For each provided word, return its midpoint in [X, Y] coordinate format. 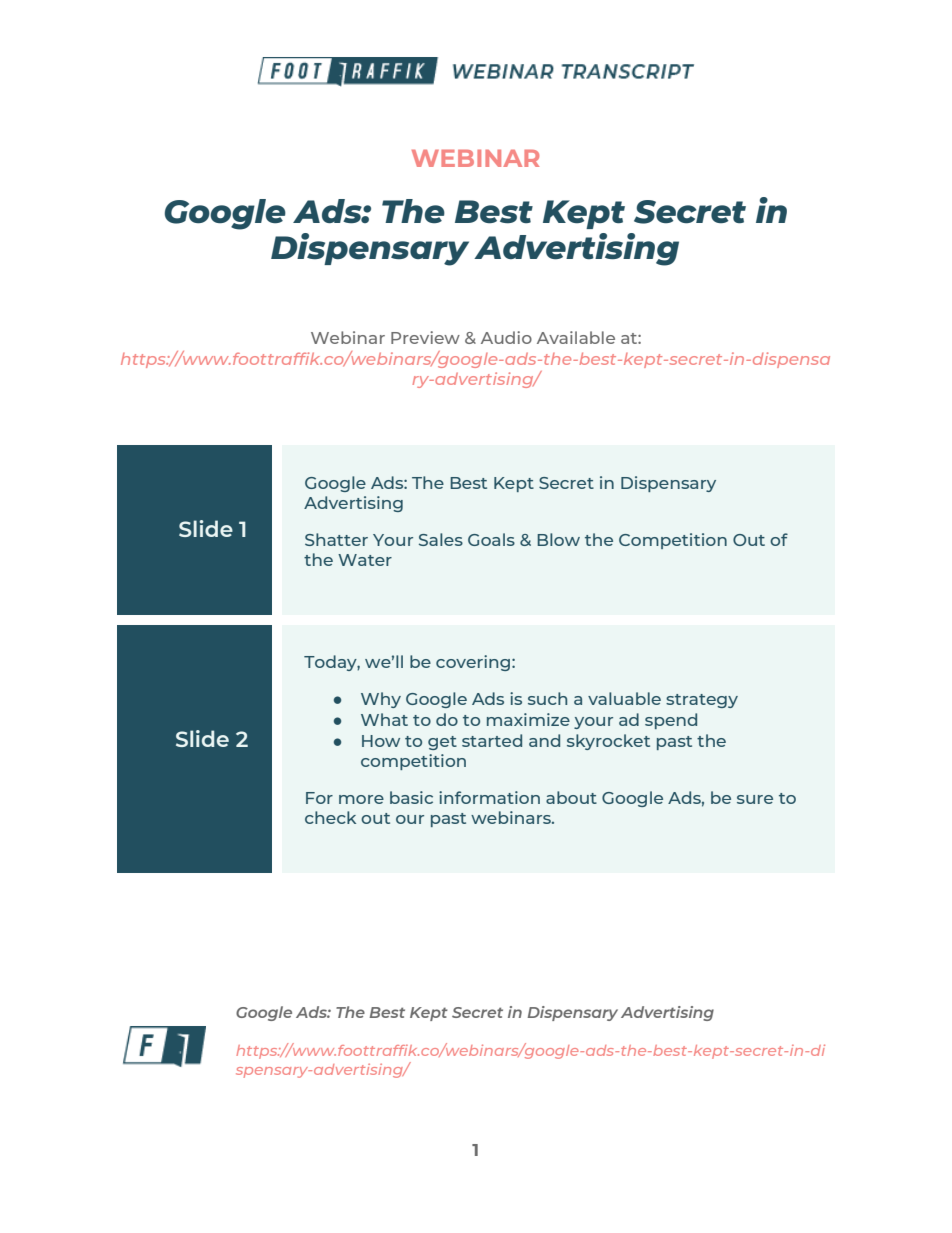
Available [576, 337]
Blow [558, 539]
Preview [425, 337]
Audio [506, 337]
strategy [702, 701]
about [571, 797]
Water [365, 560]
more [361, 799]
